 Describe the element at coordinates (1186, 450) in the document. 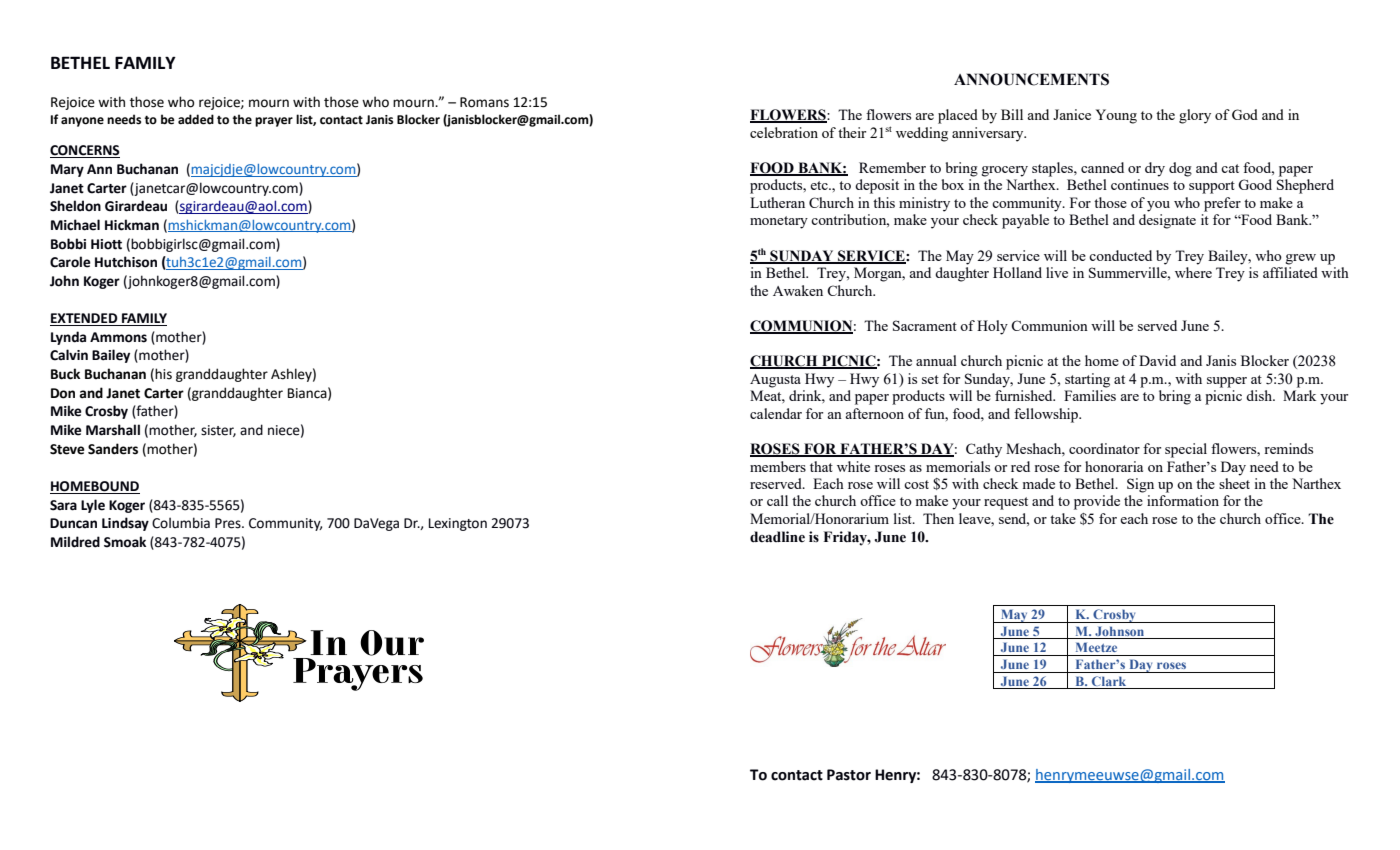

I see `special` at that location.
